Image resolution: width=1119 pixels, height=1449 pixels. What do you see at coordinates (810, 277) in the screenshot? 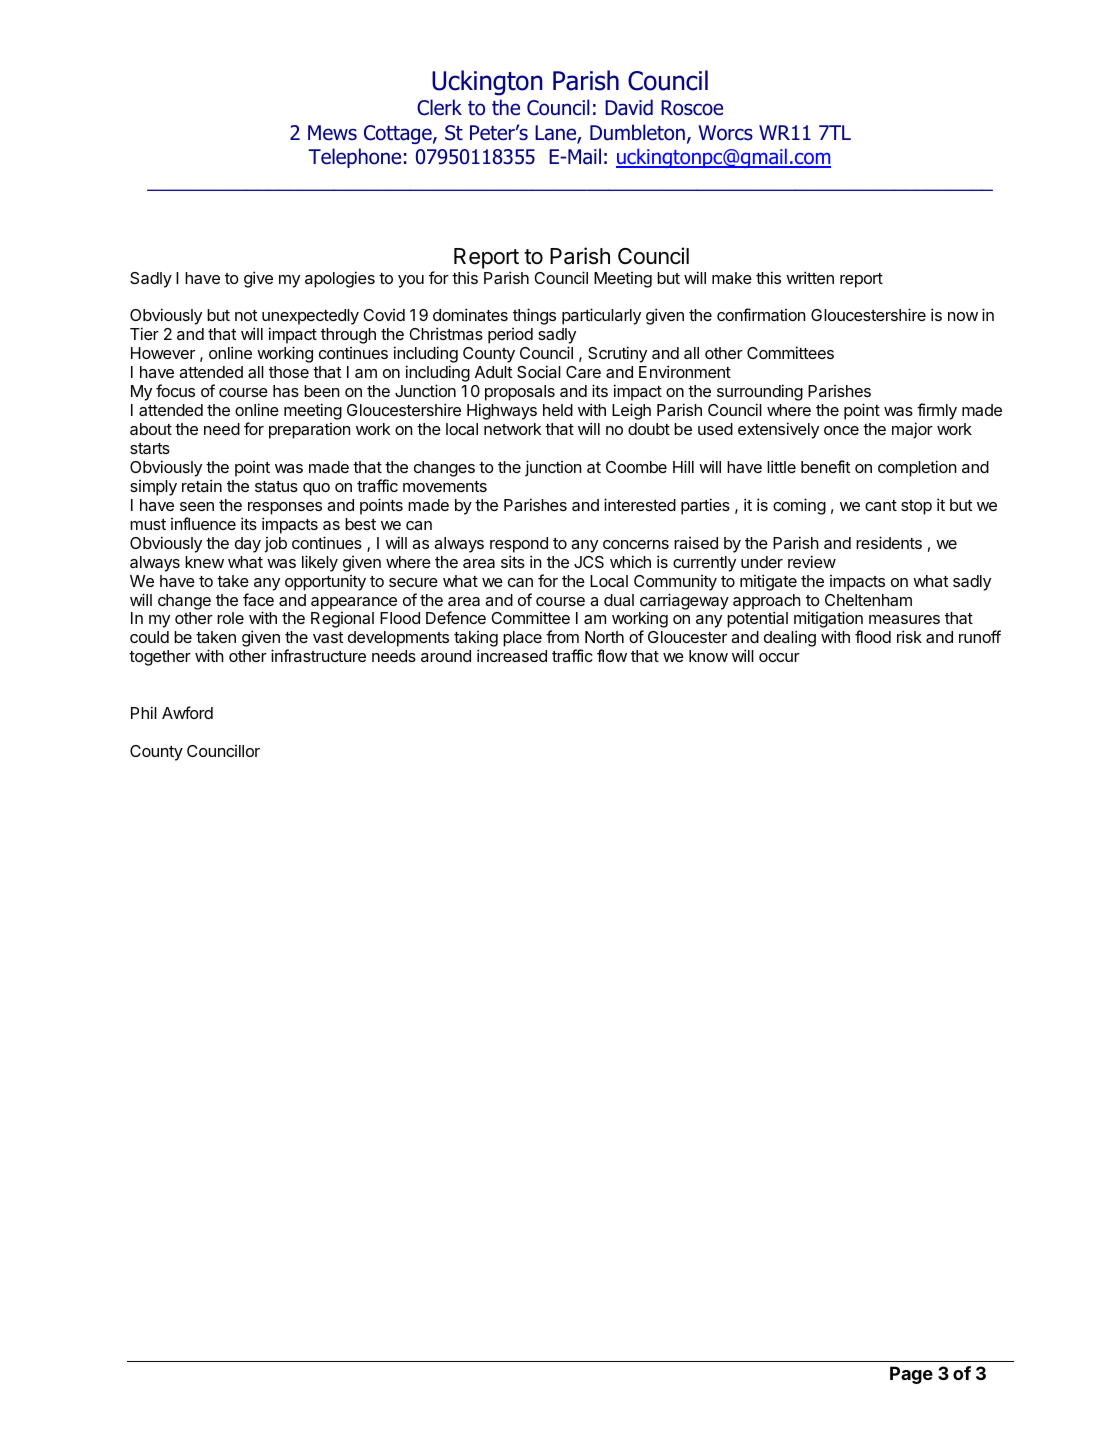
I see `written` at bounding box center [810, 277].
